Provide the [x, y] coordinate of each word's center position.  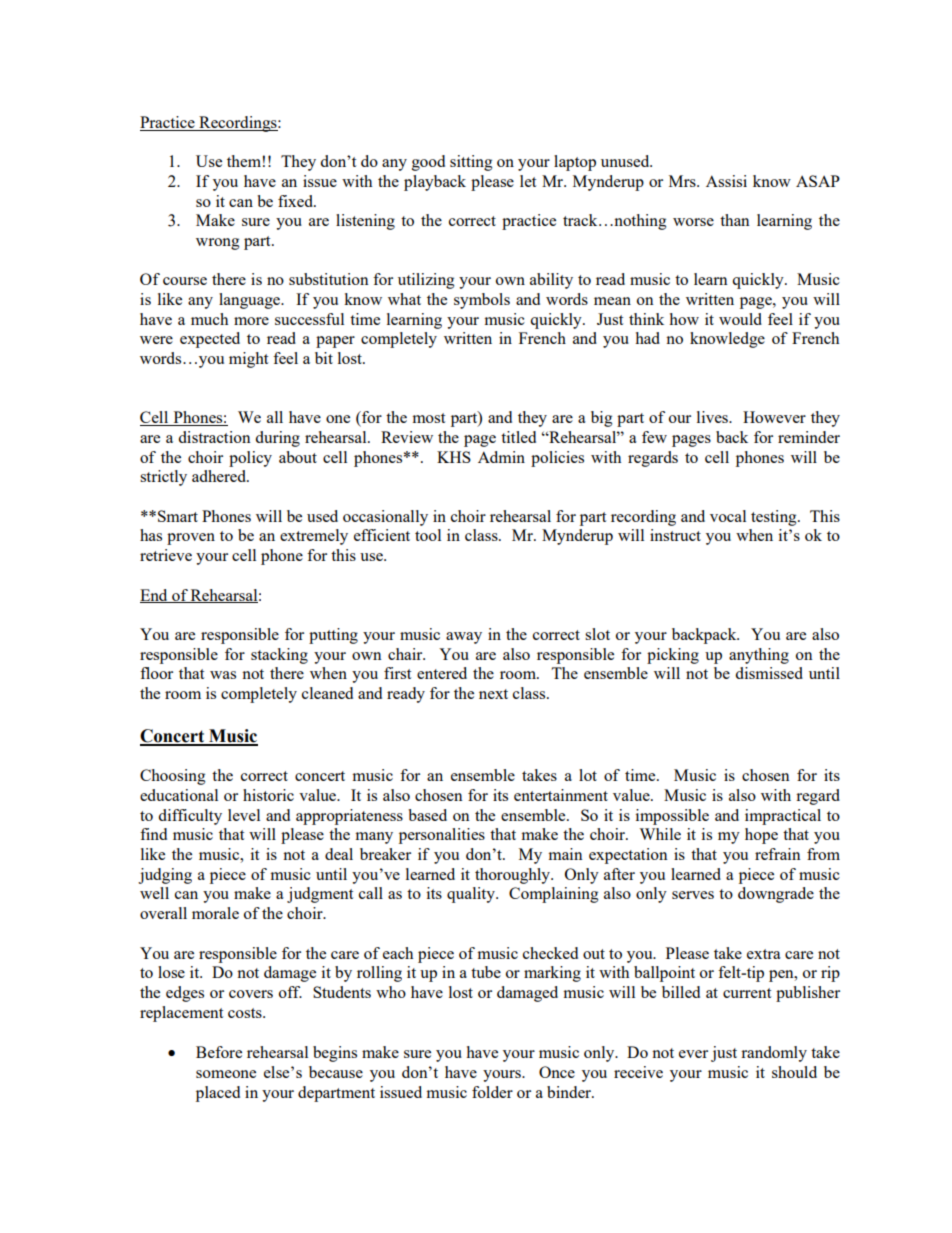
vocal [728, 516]
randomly [774, 1054]
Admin [501, 457]
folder [492, 1092]
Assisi [726, 181]
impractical [783, 817]
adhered [220, 476]
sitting [471, 163]
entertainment [561, 795]
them [244, 161]
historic [268, 795]
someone [226, 1074]
